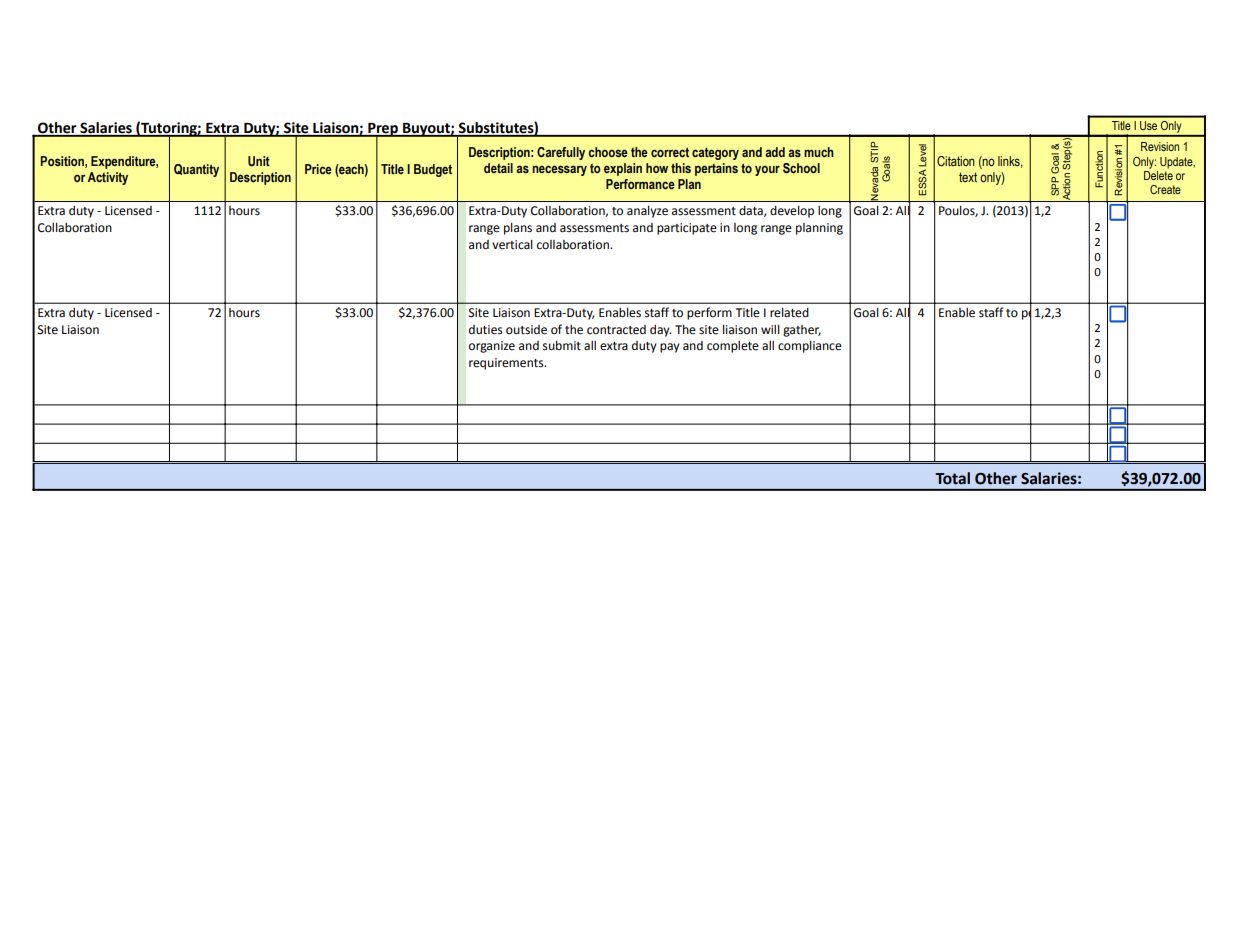 This screenshot has width=1233, height=952. I want to click on correct, so click(670, 152).
